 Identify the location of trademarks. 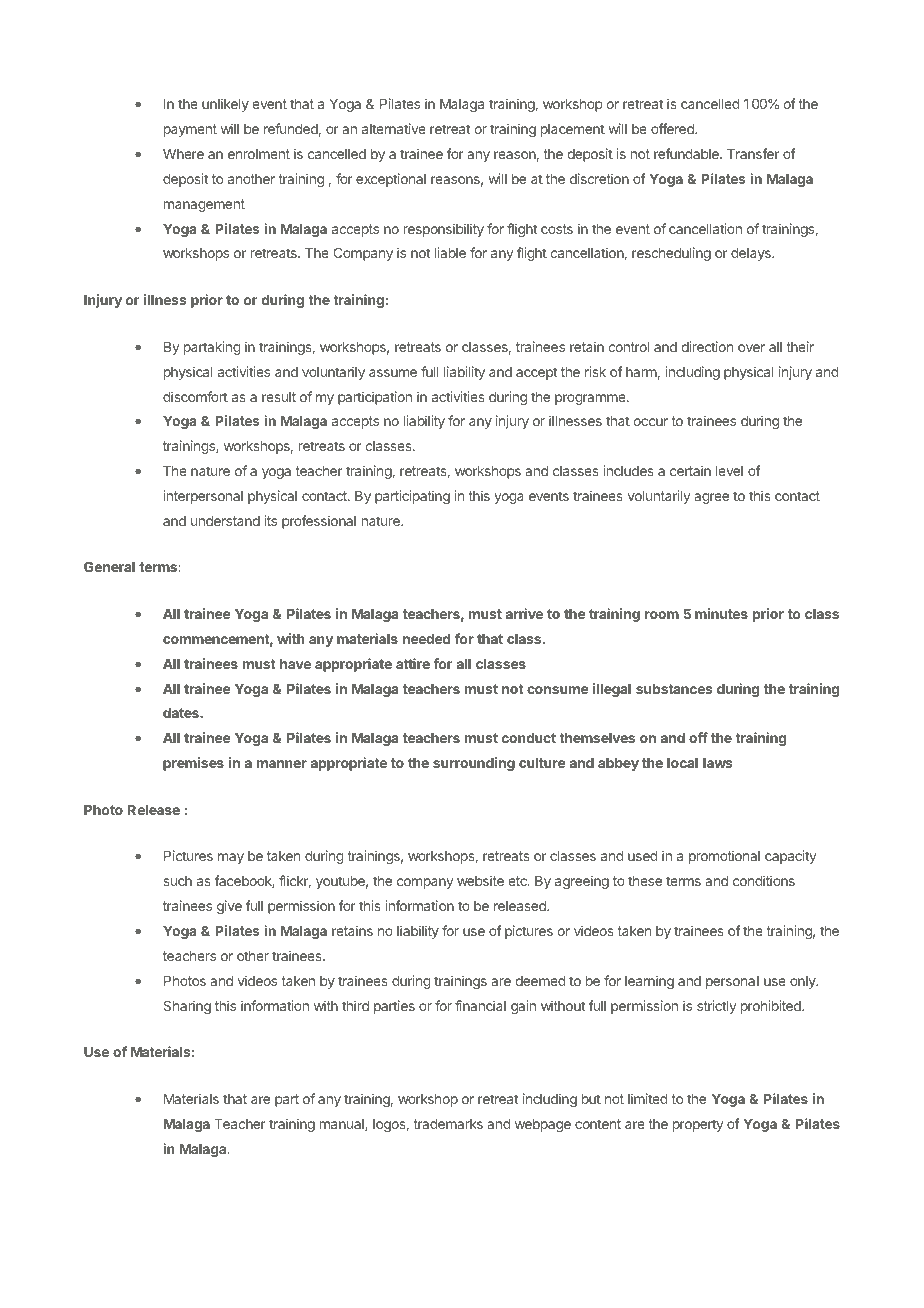
(448, 1124).
